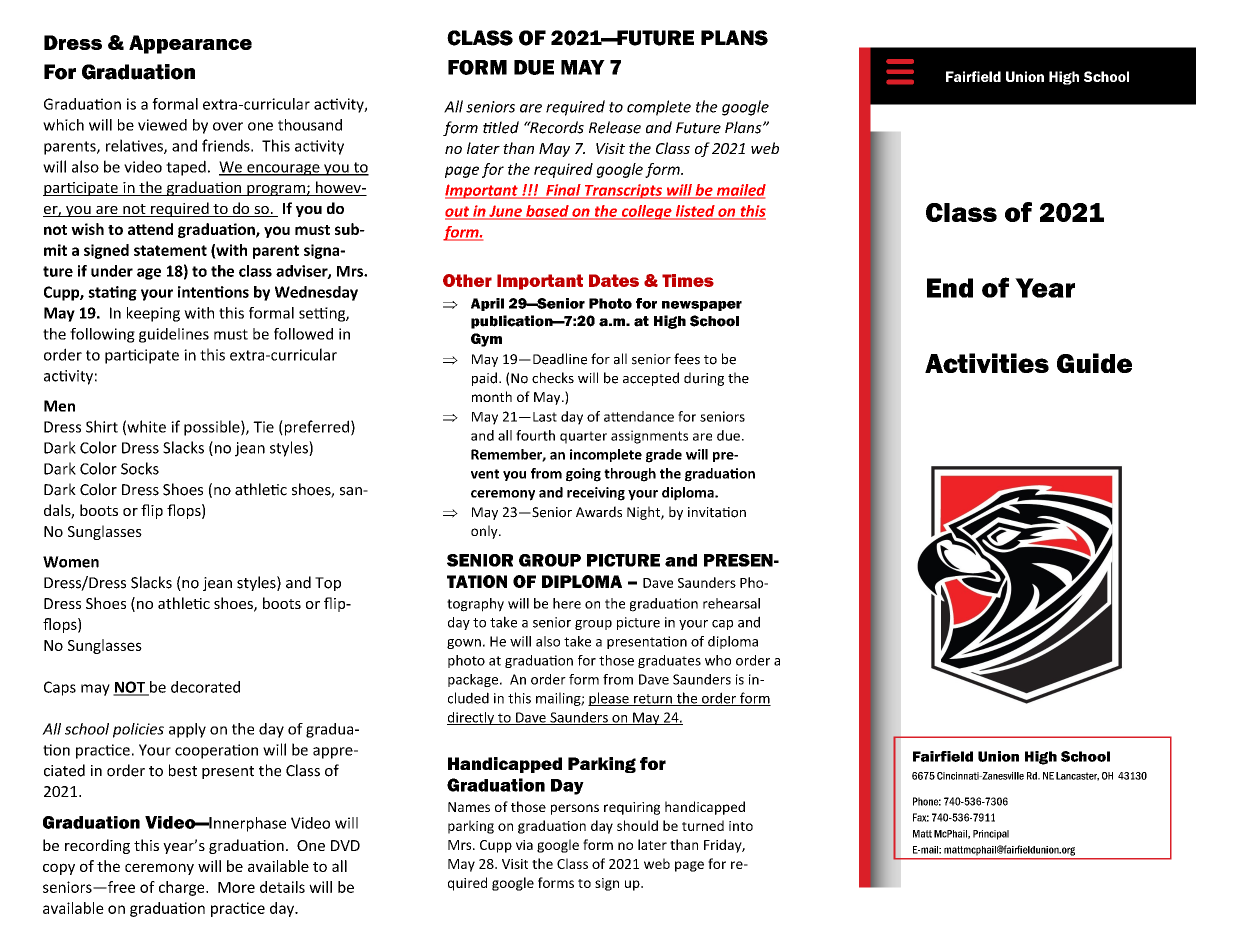  I want to click on Appearance, so click(190, 44).
